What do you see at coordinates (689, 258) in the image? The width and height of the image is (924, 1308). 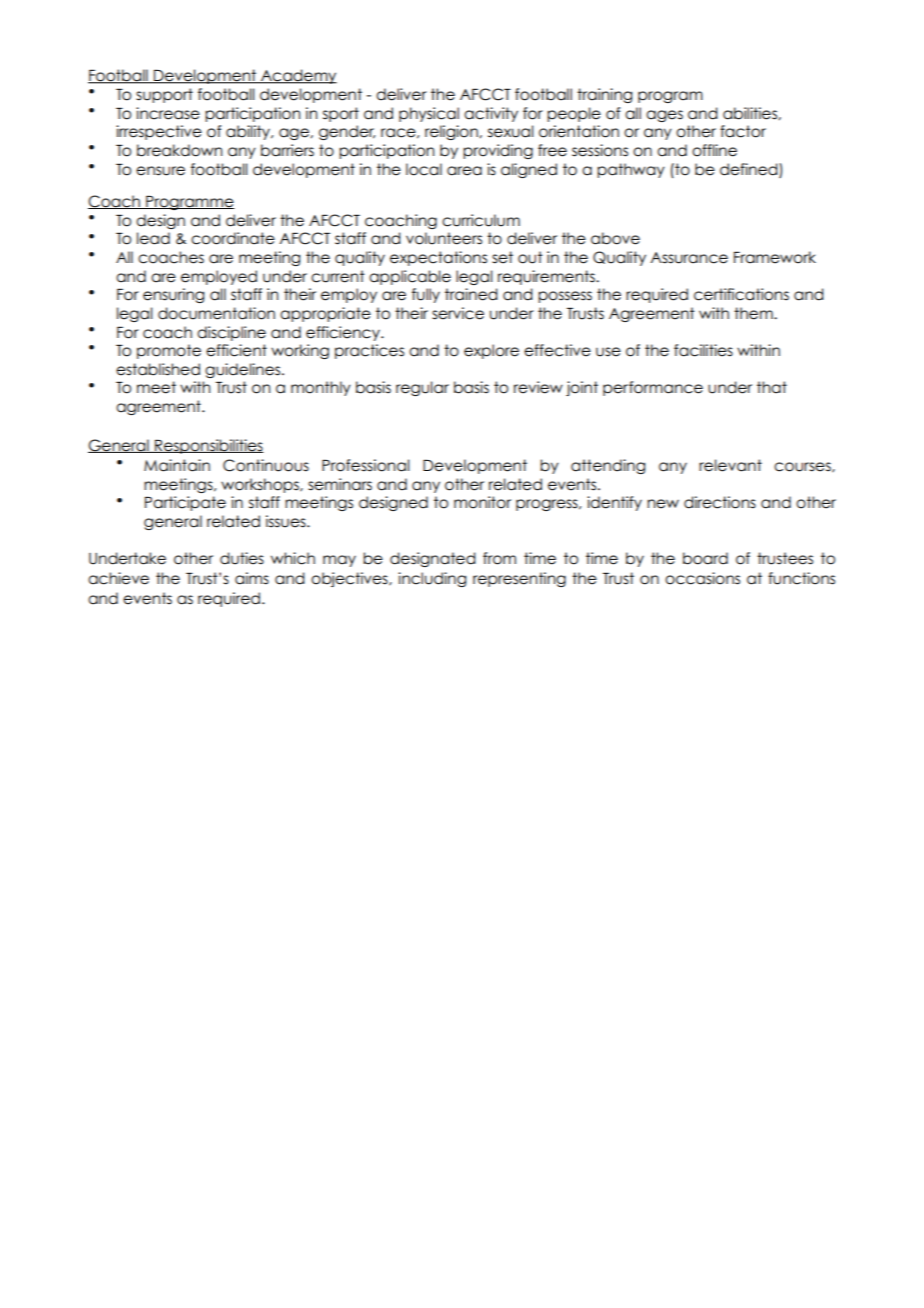 I see `Assurance` at bounding box center [689, 258].
